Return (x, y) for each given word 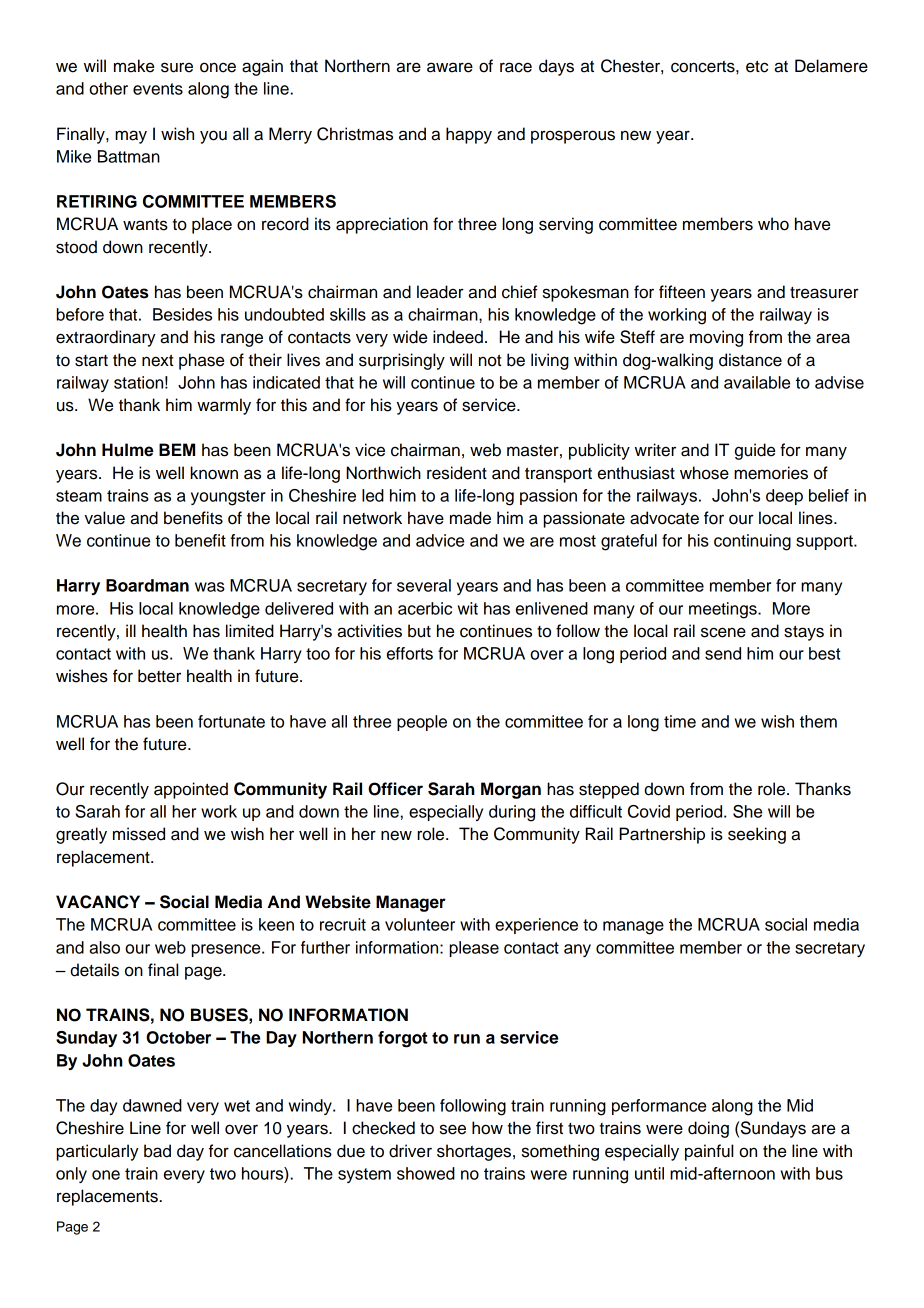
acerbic (425, 608)
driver (410, 1151)
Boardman (147, 585)
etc (757, 67)
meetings (724, 610)
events (158, 89)
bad (157, 1151)
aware (450, 67)
